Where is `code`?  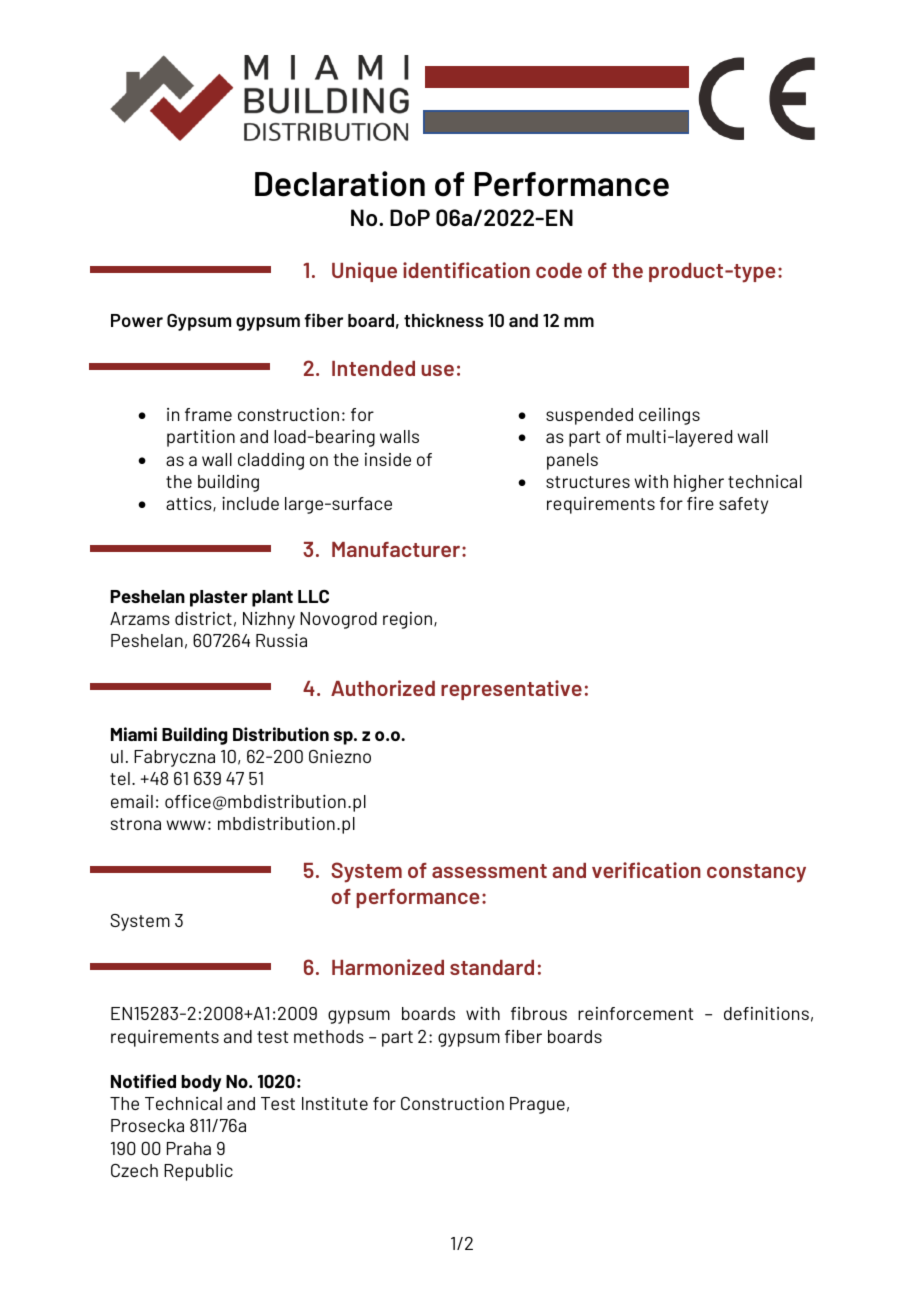 code is located at coordinates (559, 270).
